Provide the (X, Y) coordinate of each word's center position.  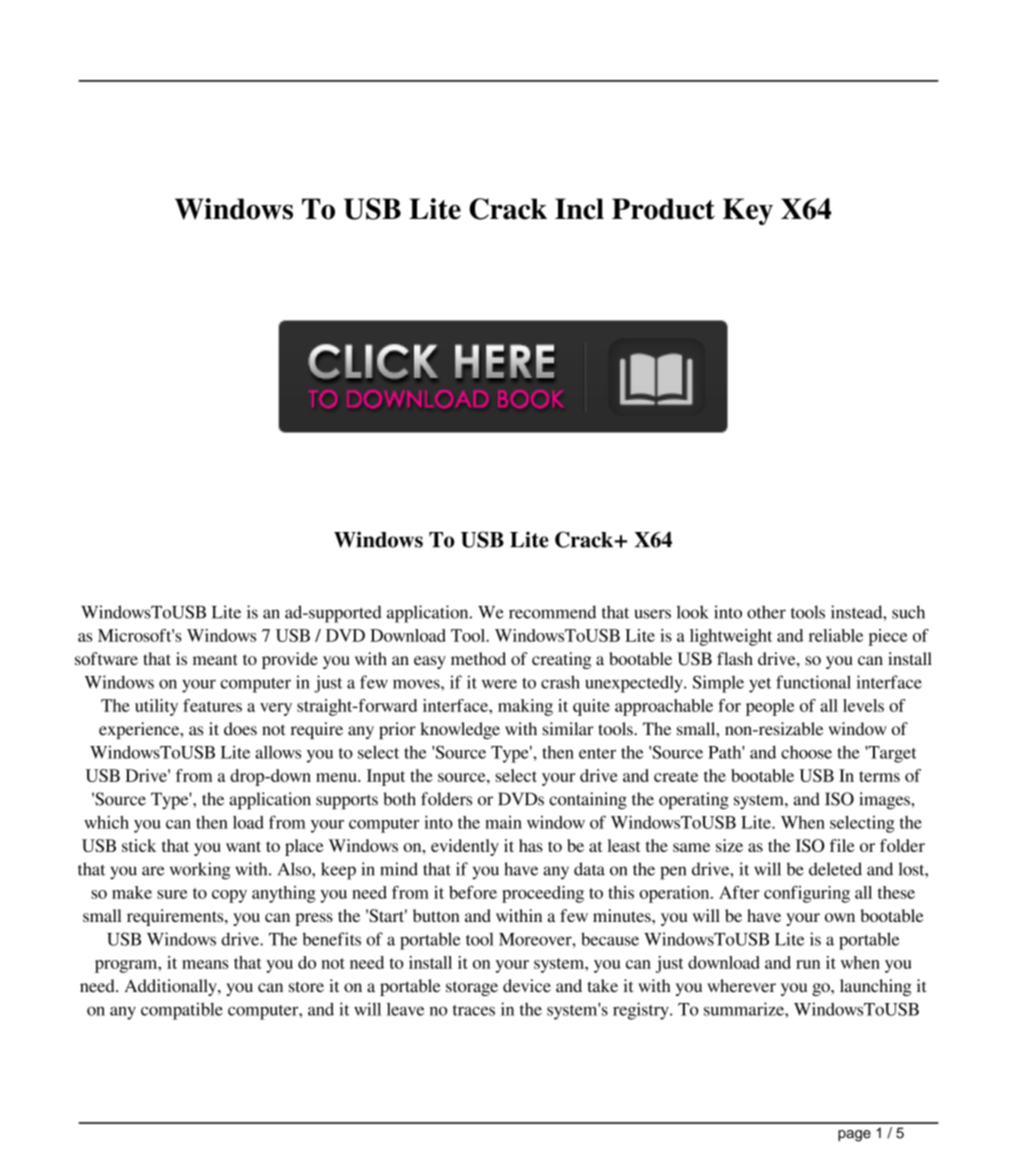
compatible (182, 1011)
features (212, 705)
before (473, 892)
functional (813, 682)
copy (229, 896)
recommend (552, 612)
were (499, 684)
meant (215, 659)
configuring (807, 894)
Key (748, 211)
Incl (579, 209)
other (766, 612)
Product (663, 209)
